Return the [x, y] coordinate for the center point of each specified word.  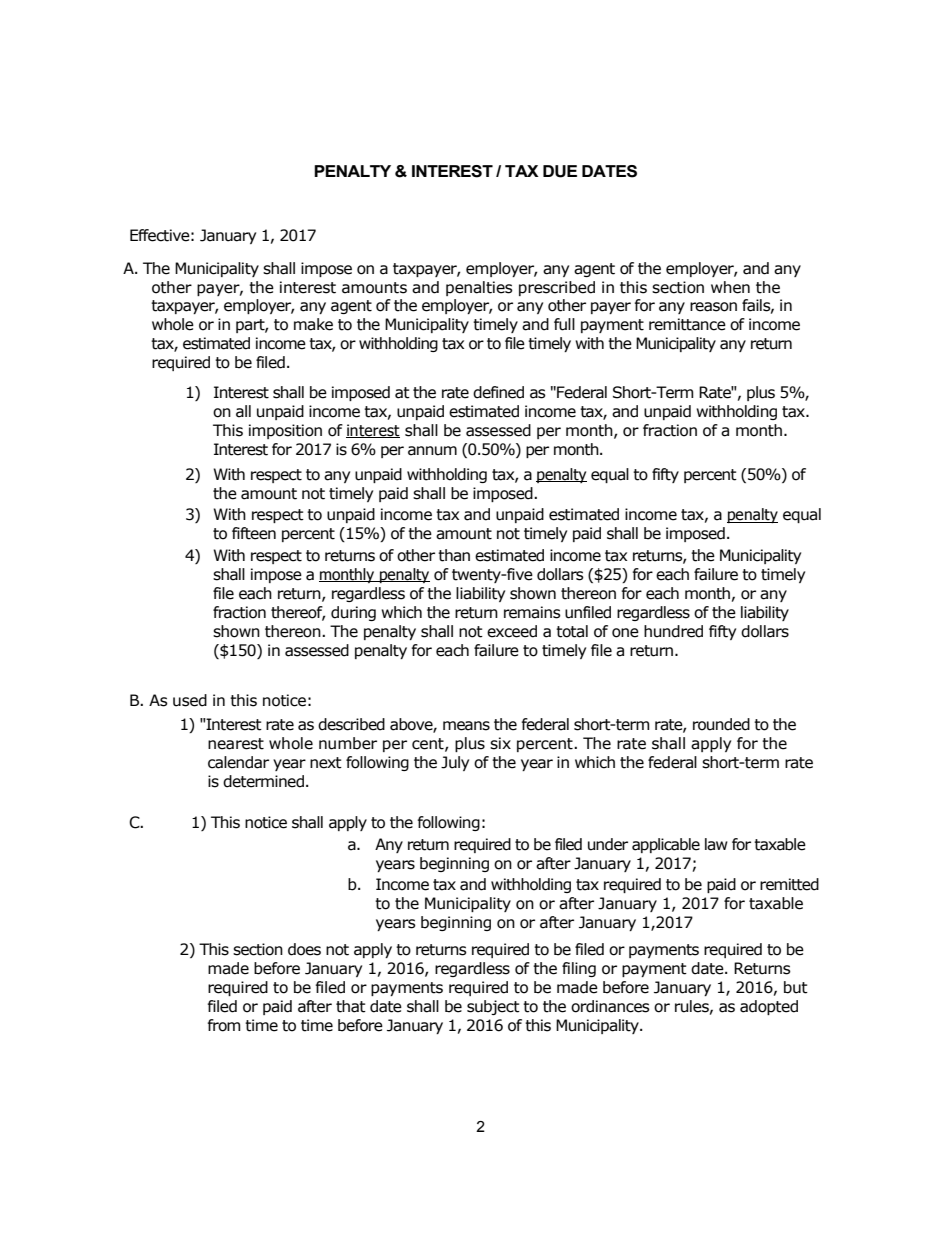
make [313, 324]
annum [432, 451]
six [500, 743]
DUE [560, 171]
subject [493, 1007]
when [730, 287]
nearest [236, 744]
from [224, 1025]
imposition [285, 431]
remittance [687, 324]
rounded [721, 724]
